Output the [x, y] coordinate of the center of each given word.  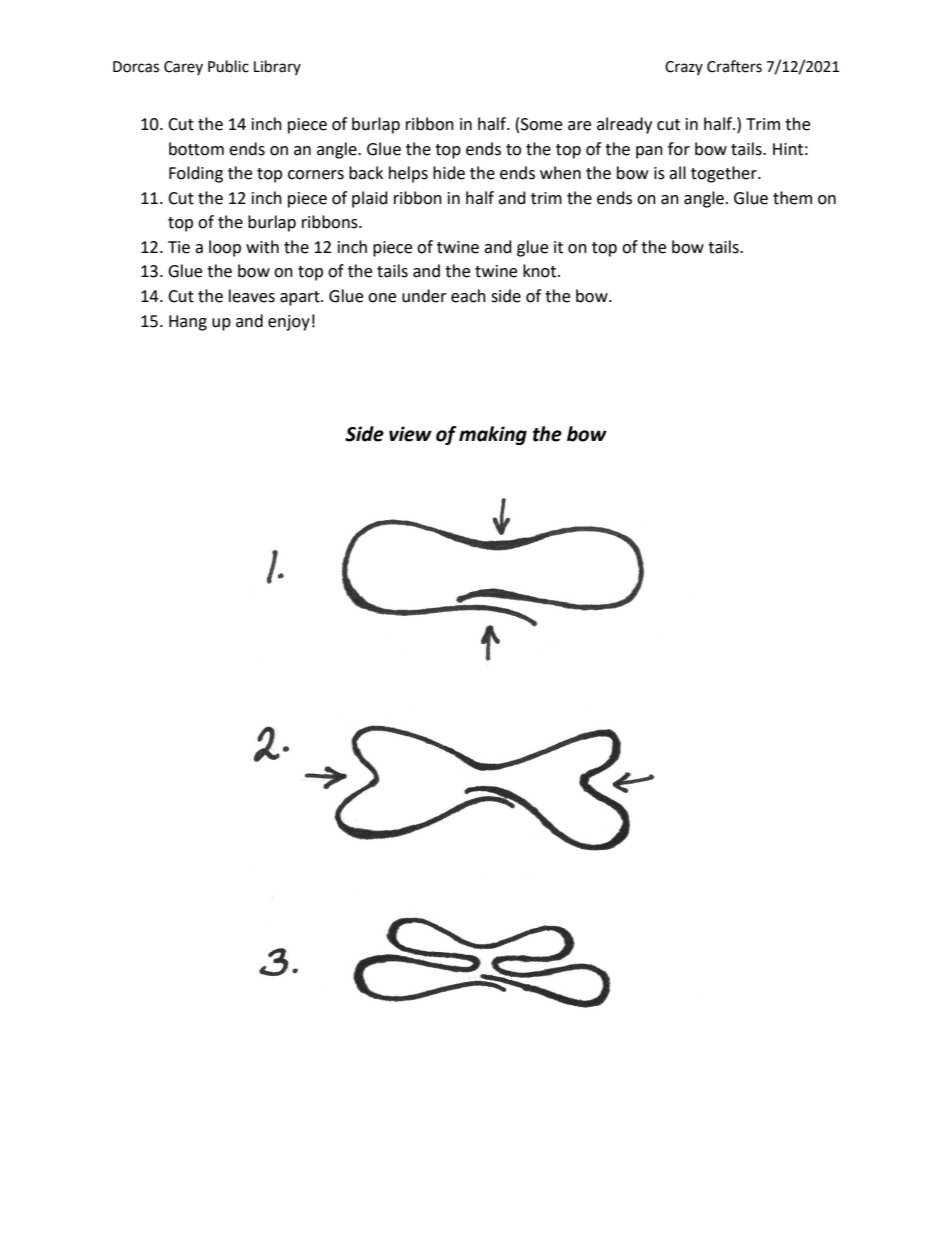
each [468, 296]
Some [541, 124]
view [410, 434]
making [493, 435]
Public [228, 66]
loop [225, 248]
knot [541, 271]
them [792, 198]
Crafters [734, 66]
